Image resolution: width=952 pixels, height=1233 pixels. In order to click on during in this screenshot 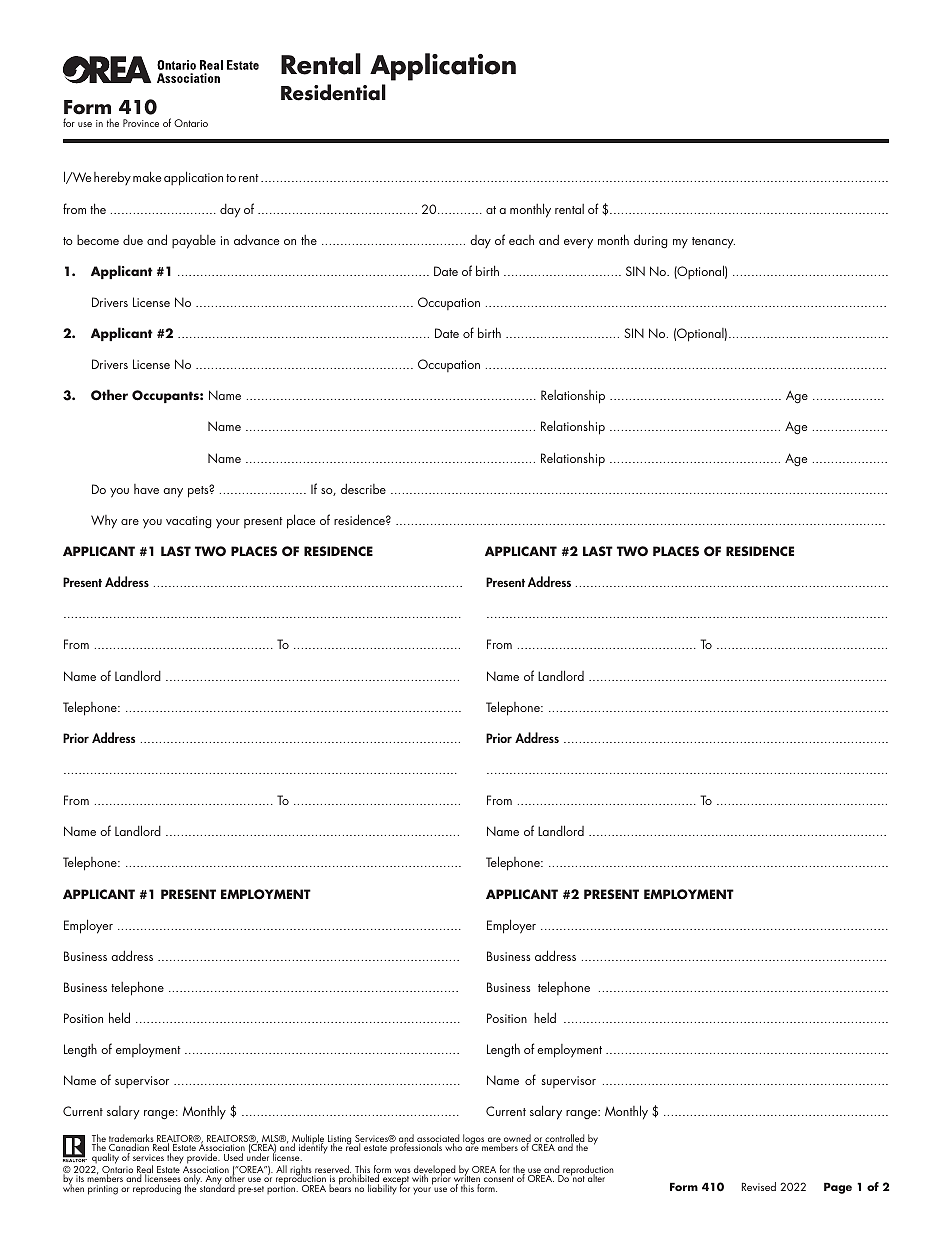, I will do `click(650, 241)`.
